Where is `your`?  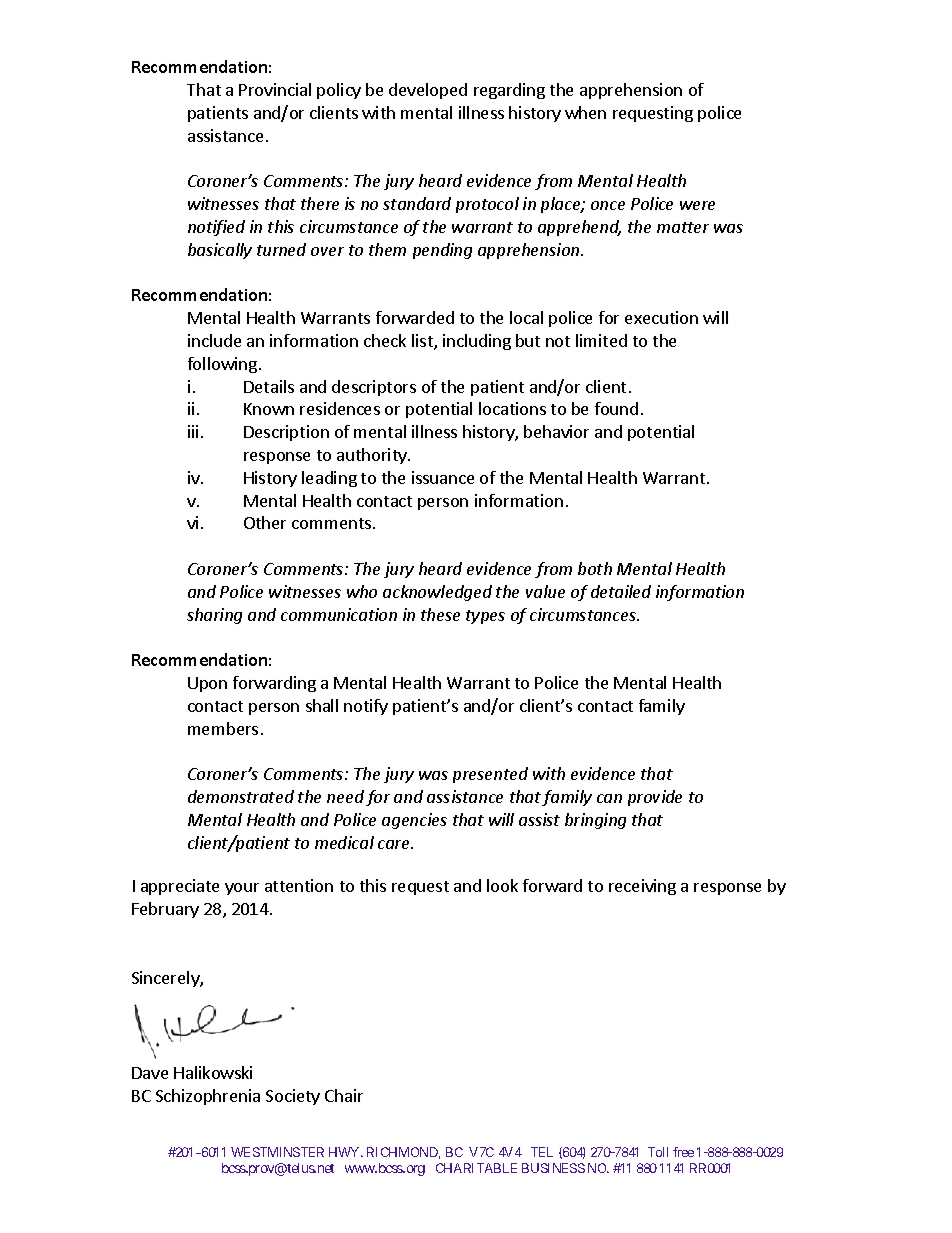
your is located at coordinates (242, 889).
